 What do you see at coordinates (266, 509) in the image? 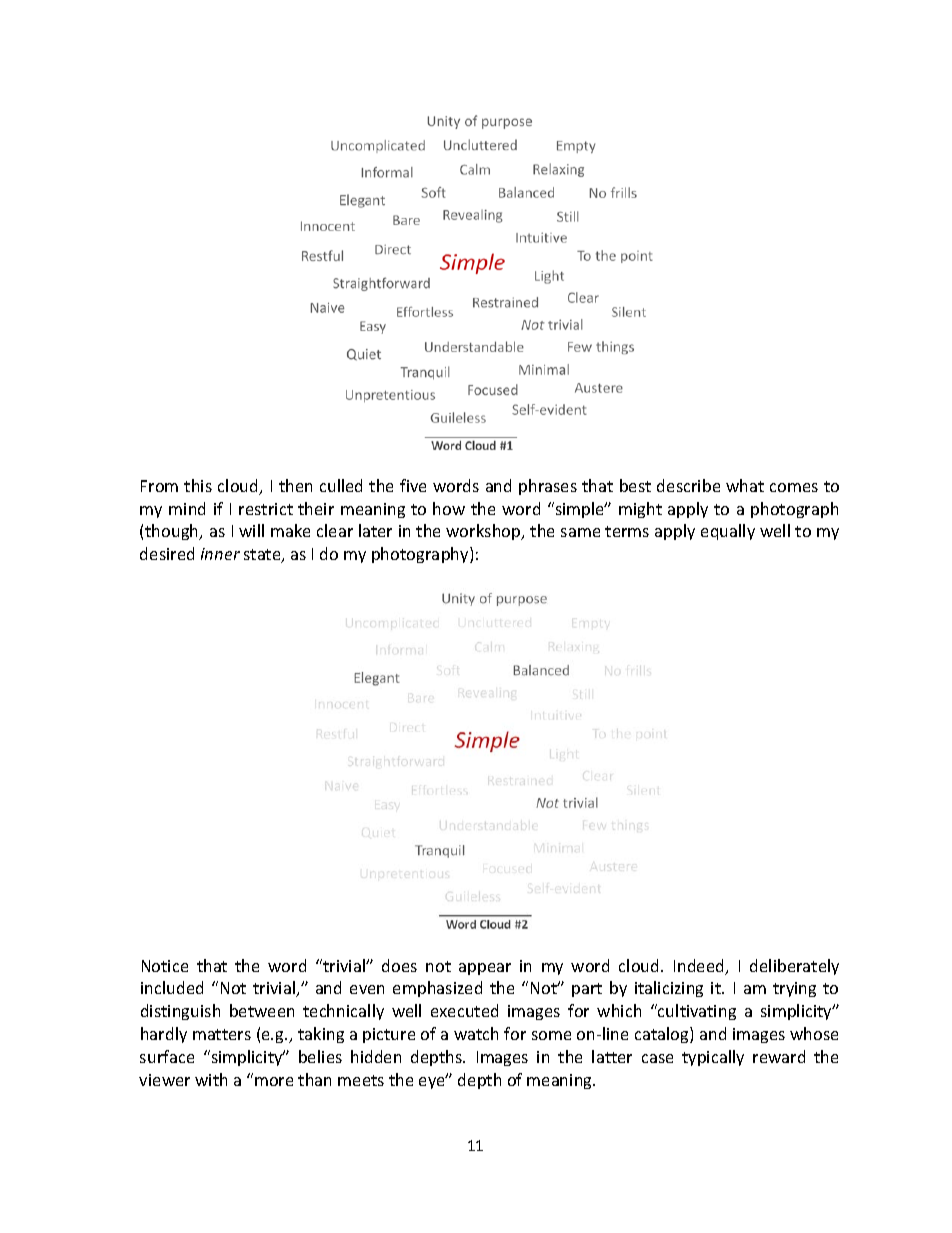
I see `restrict` at bounding box center [266, 509].
